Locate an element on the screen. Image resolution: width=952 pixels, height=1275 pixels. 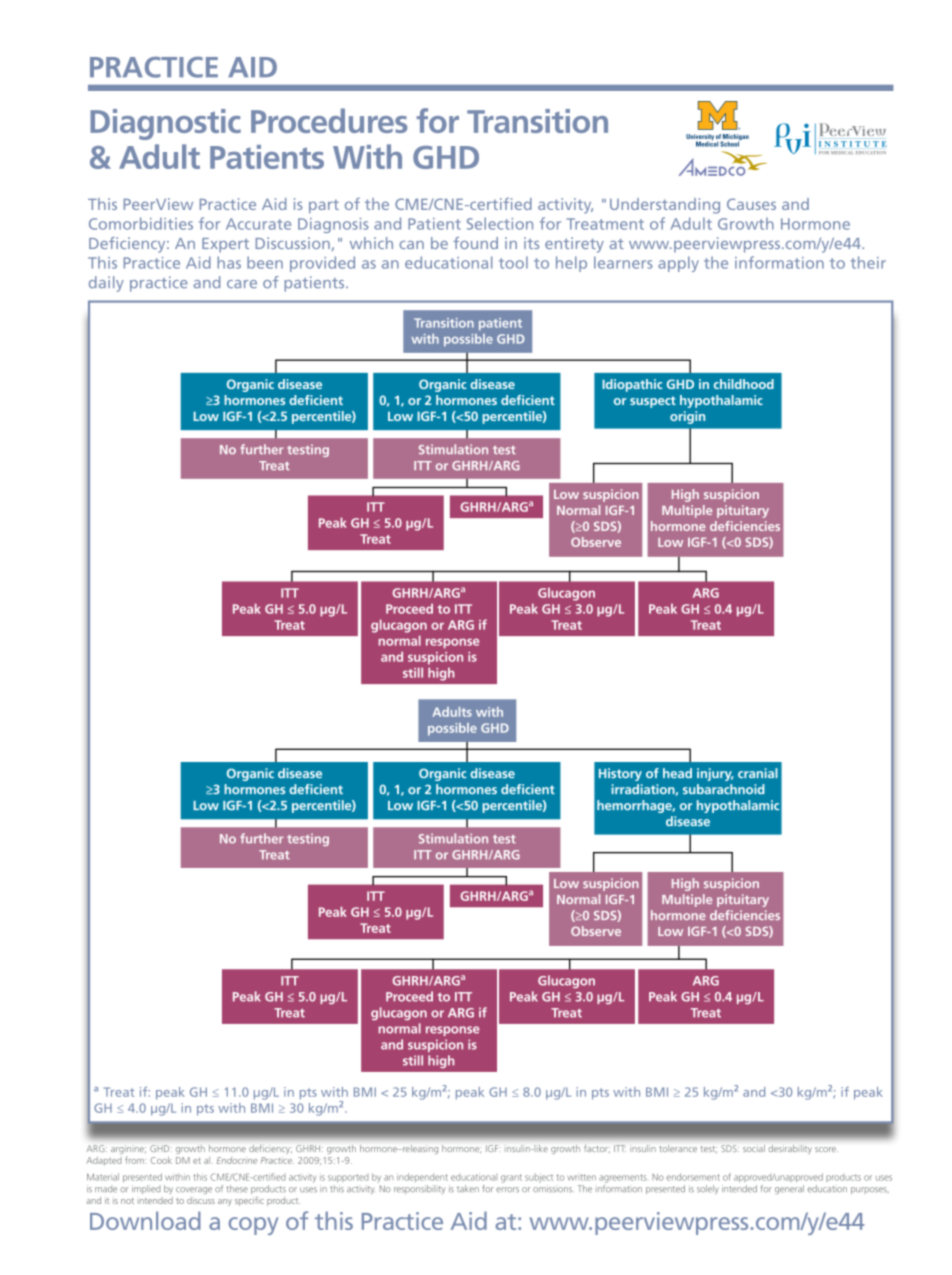
Understanding is located at coordinates (665, 206).
